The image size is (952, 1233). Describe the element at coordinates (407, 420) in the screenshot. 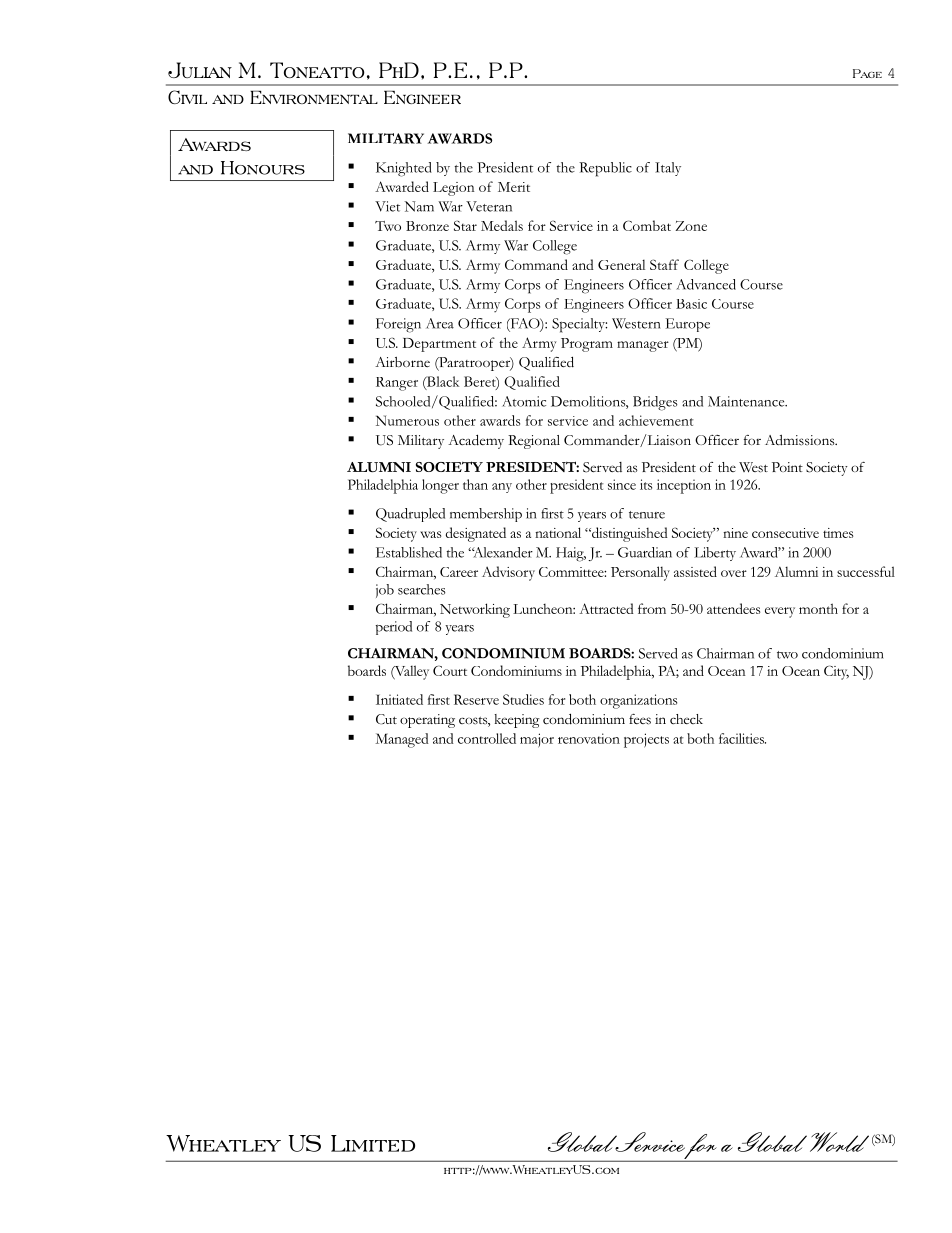

I see `Numerous` at that location.
